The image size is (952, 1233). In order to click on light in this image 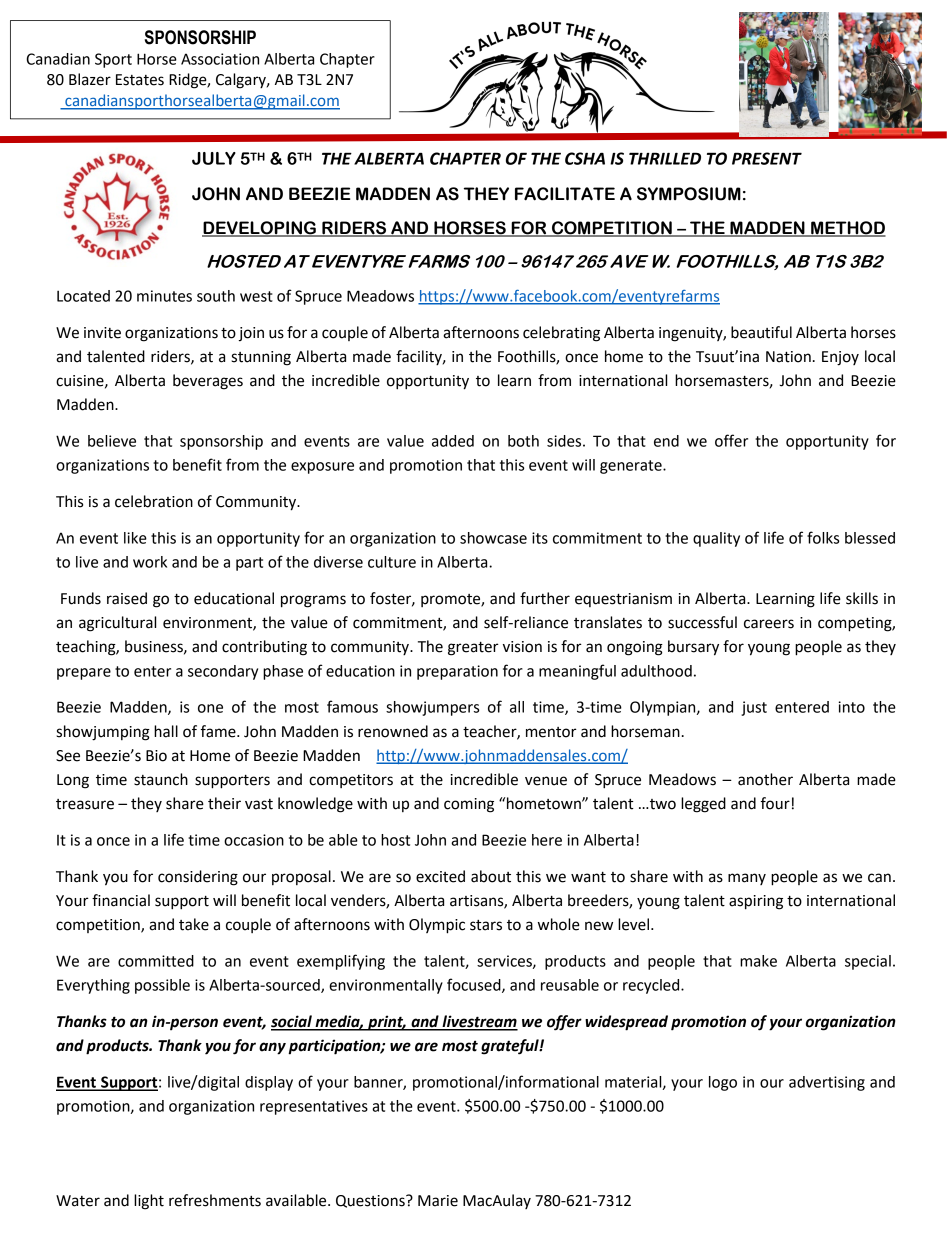, I will do `click(149, 1202)`.
